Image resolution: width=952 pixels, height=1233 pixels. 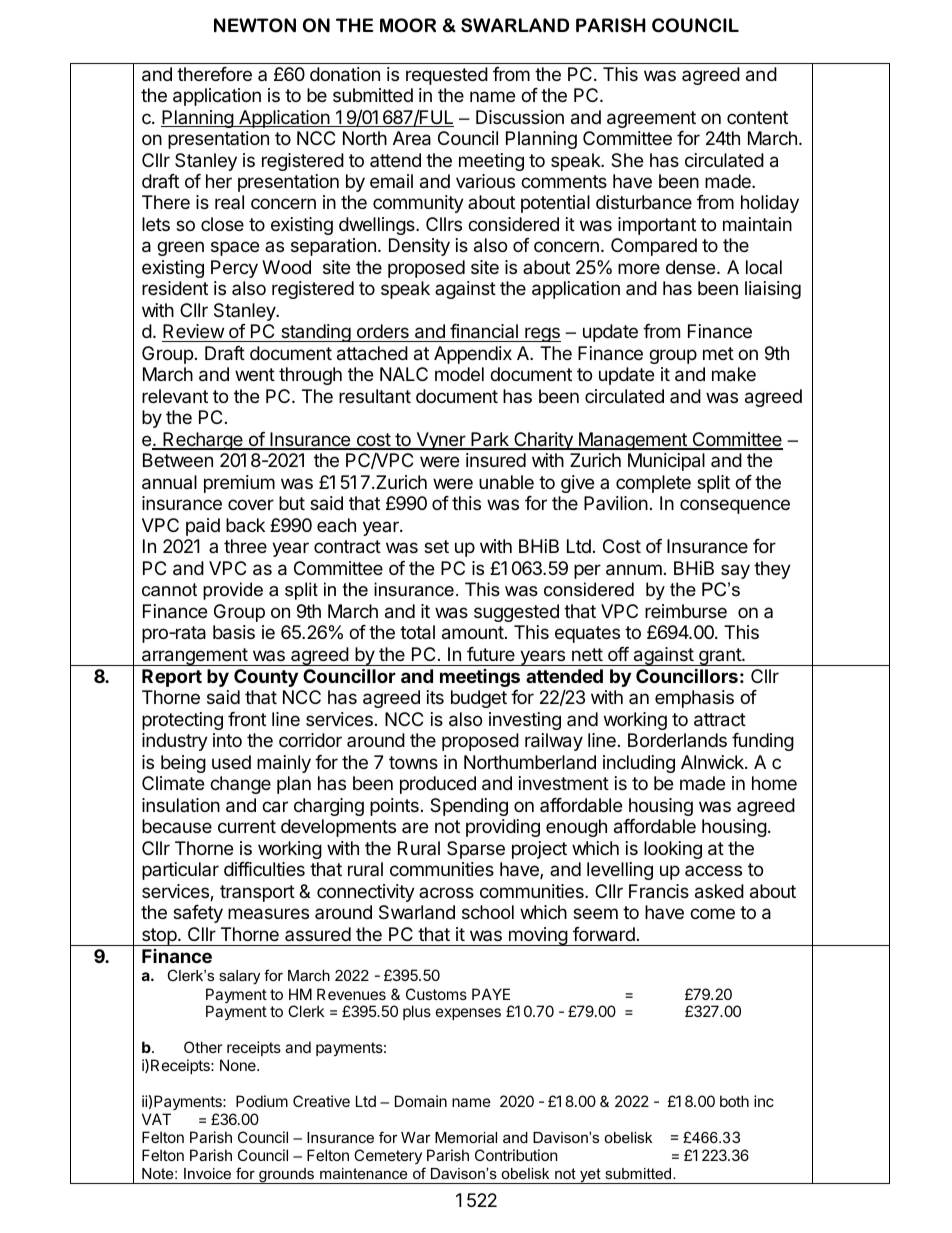 What do you see at coordinates (713, 870) in the page?
I see `access` at bounding box center [713, 870].
